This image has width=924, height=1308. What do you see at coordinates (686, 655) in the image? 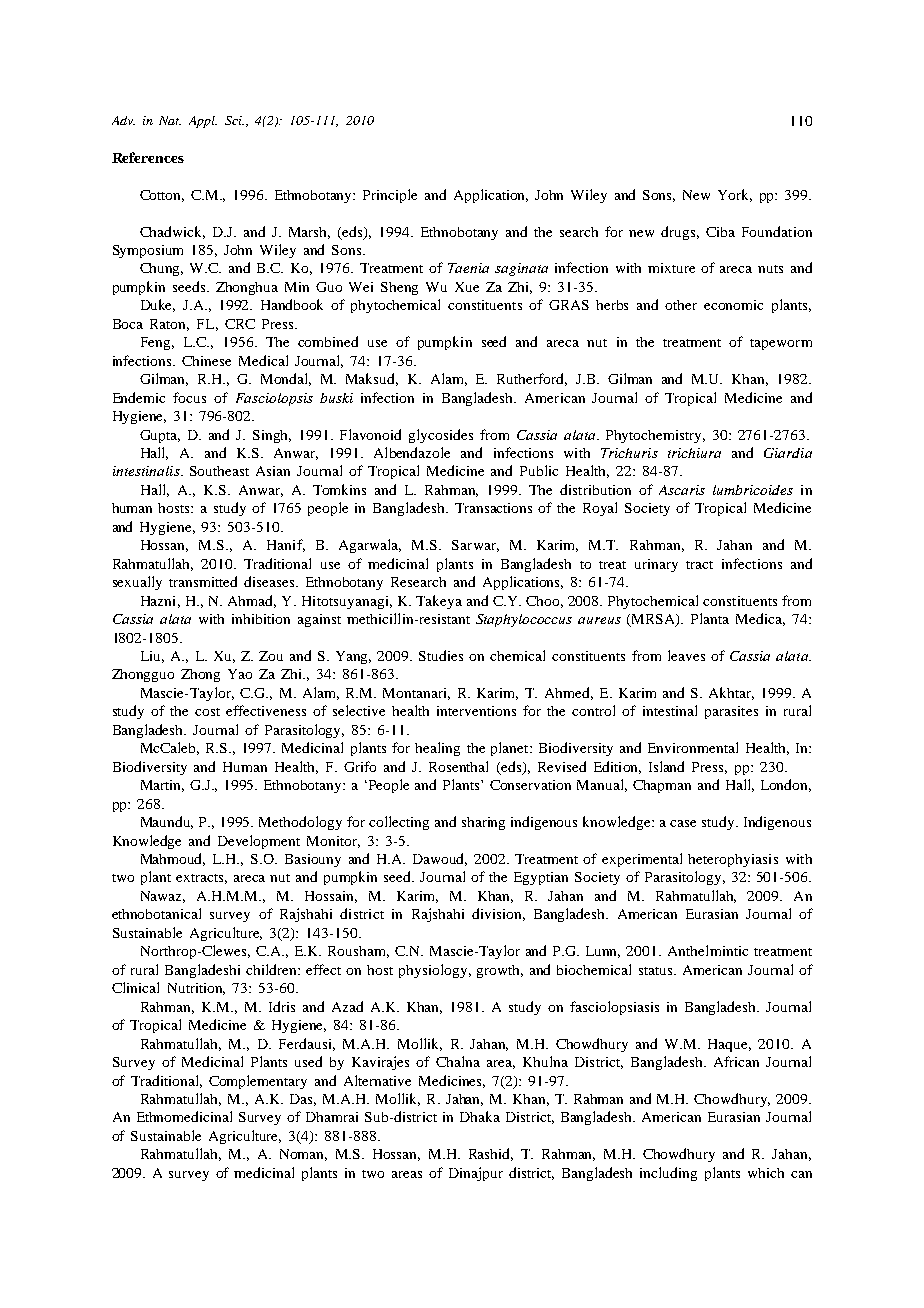
I see `leaves` at bounding box center [686, 655].
